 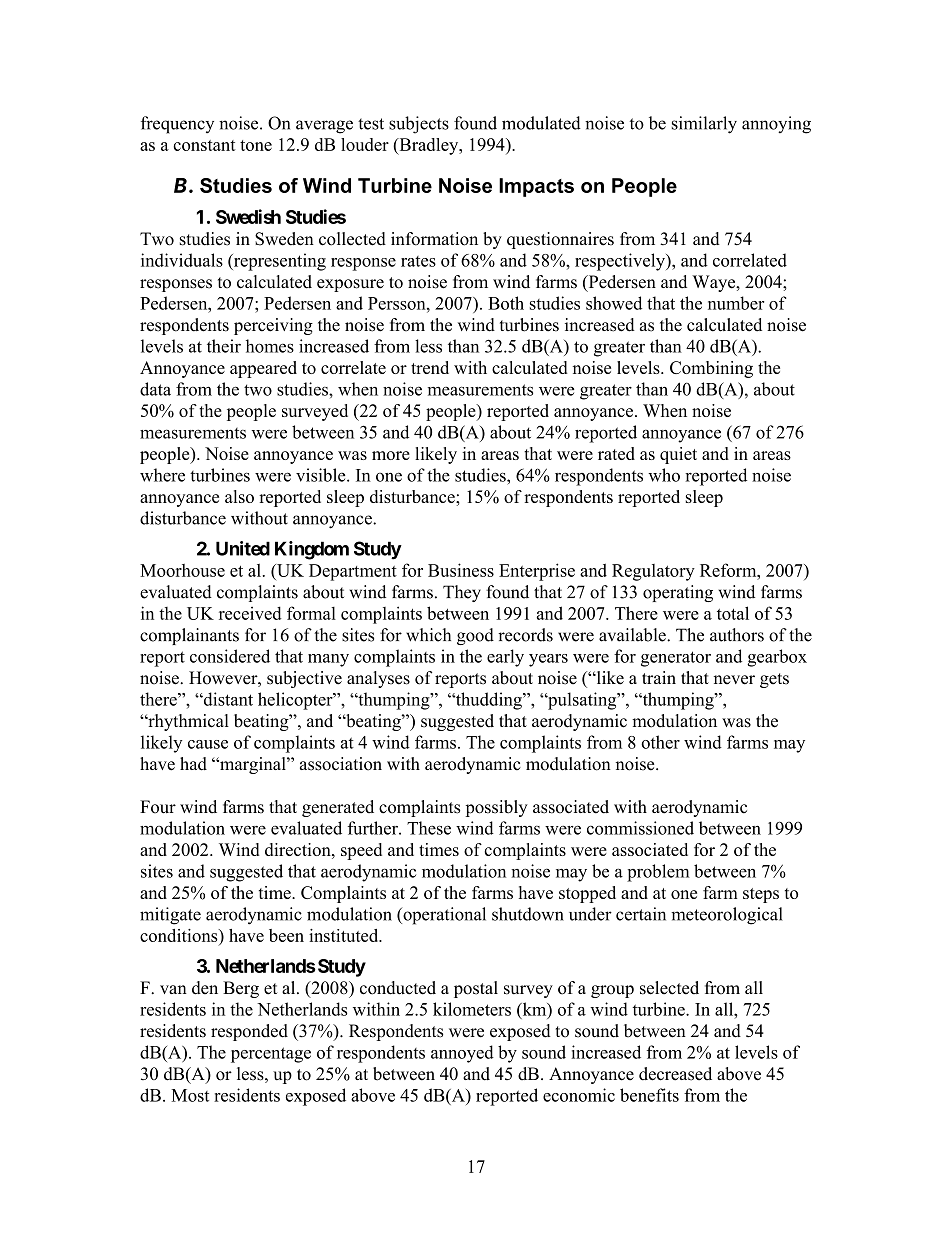 I want to click on percentage, so click(x=271, y=1055).
